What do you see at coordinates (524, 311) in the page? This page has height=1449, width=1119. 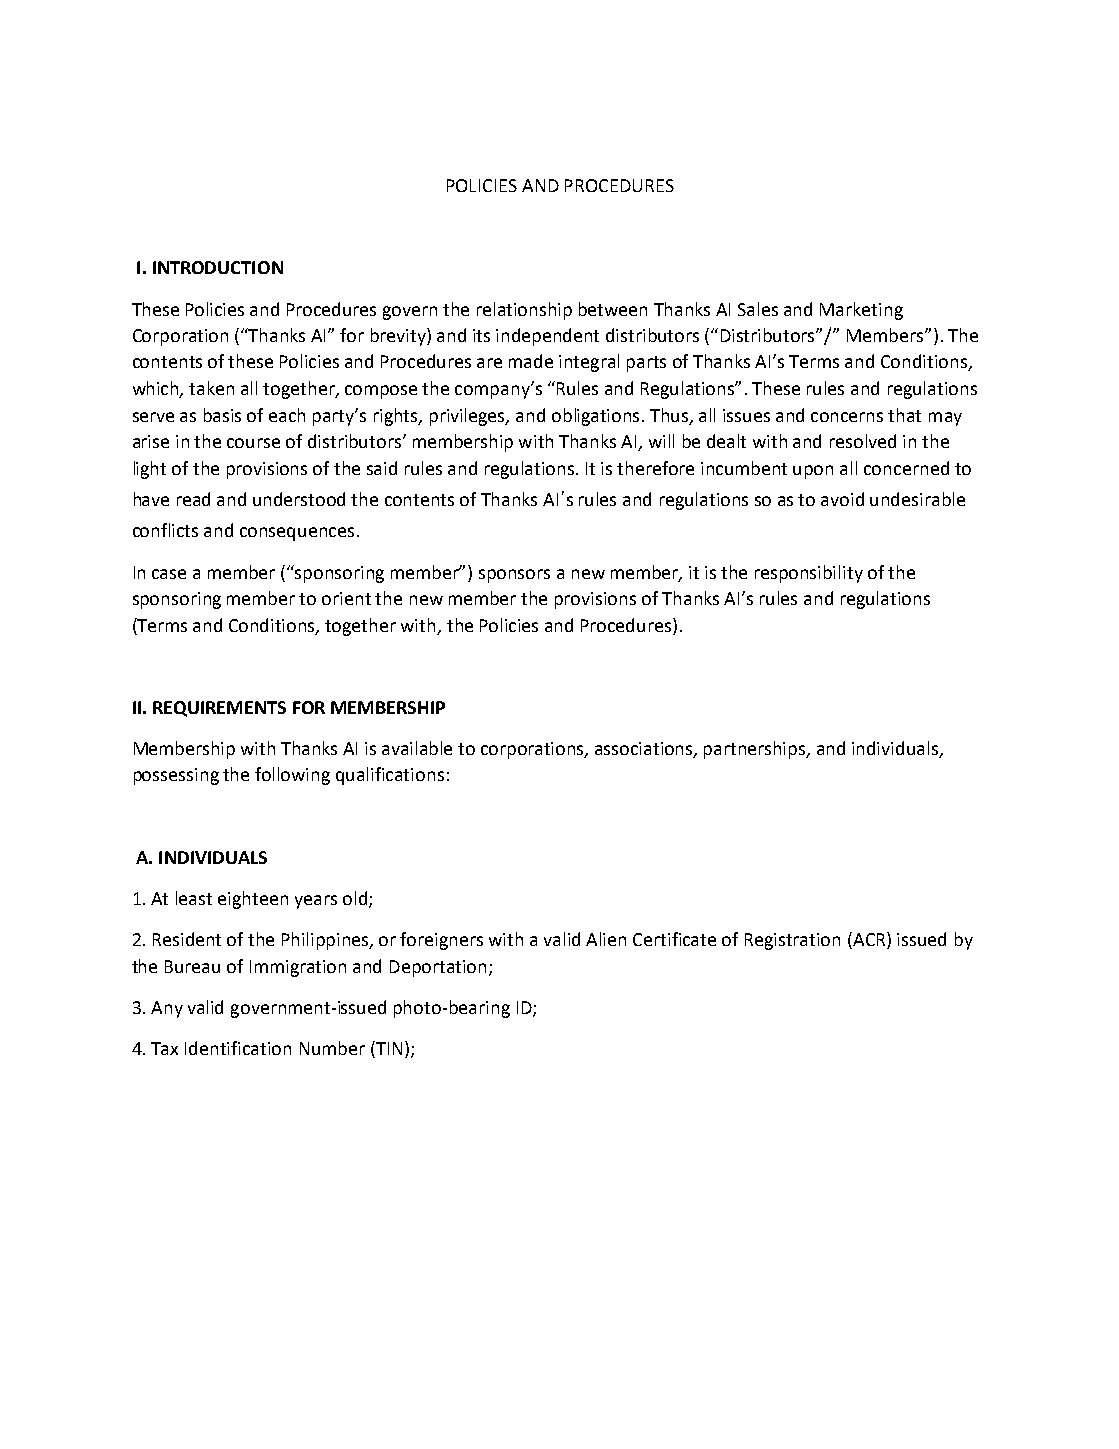 I see `relationship` at bounding box center [524, 311].
